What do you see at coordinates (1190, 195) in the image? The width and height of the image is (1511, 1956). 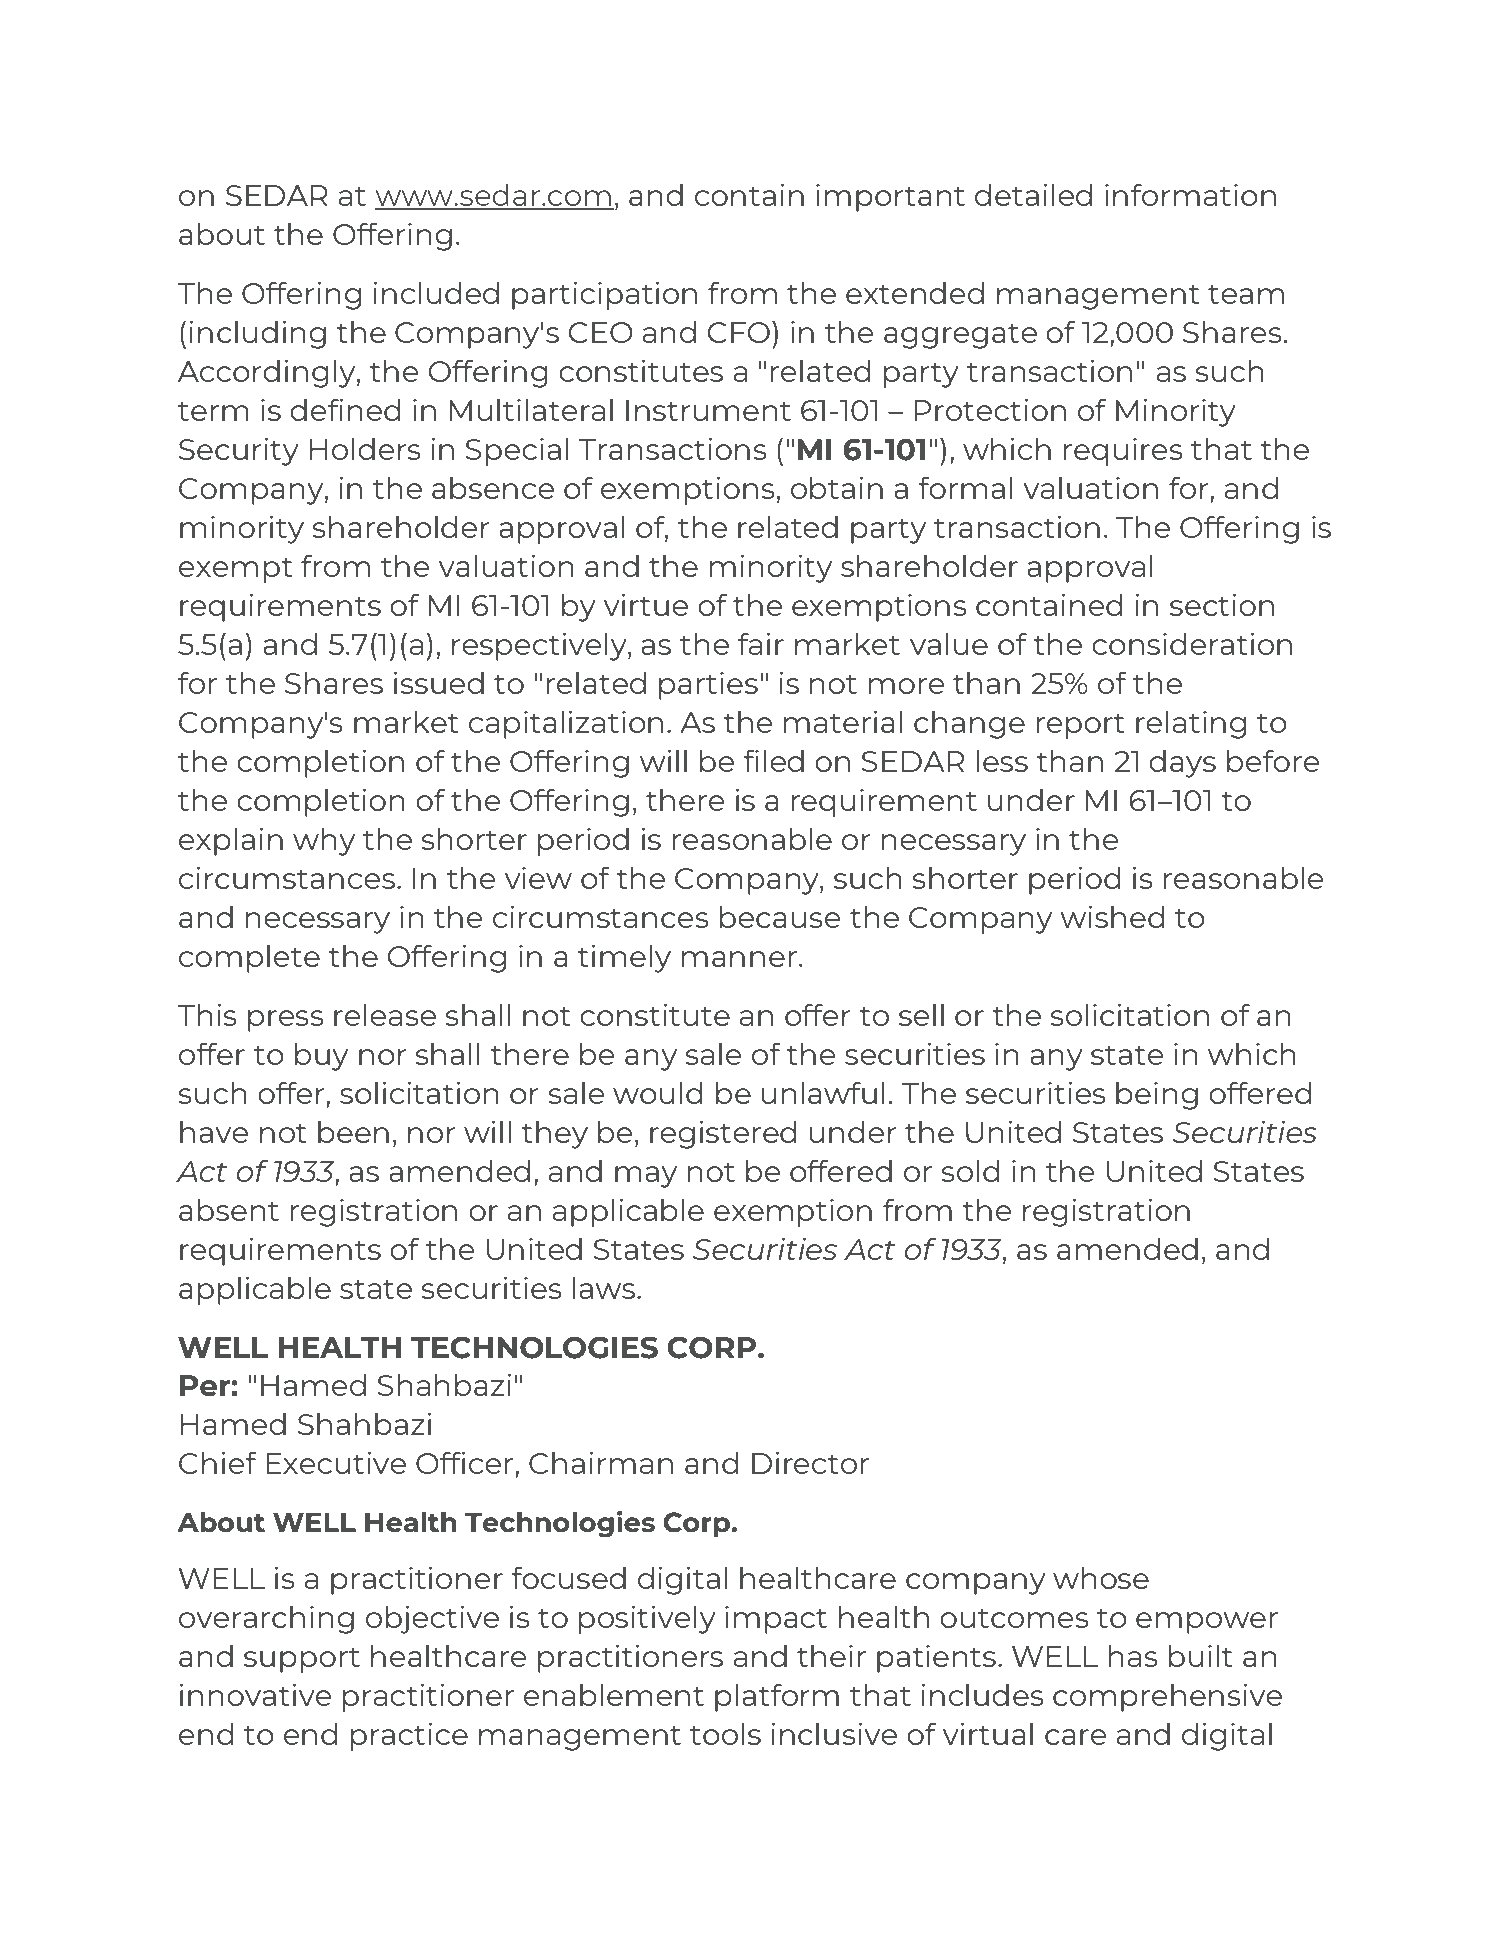 I see `information` at bounding box center [1190, 195].
